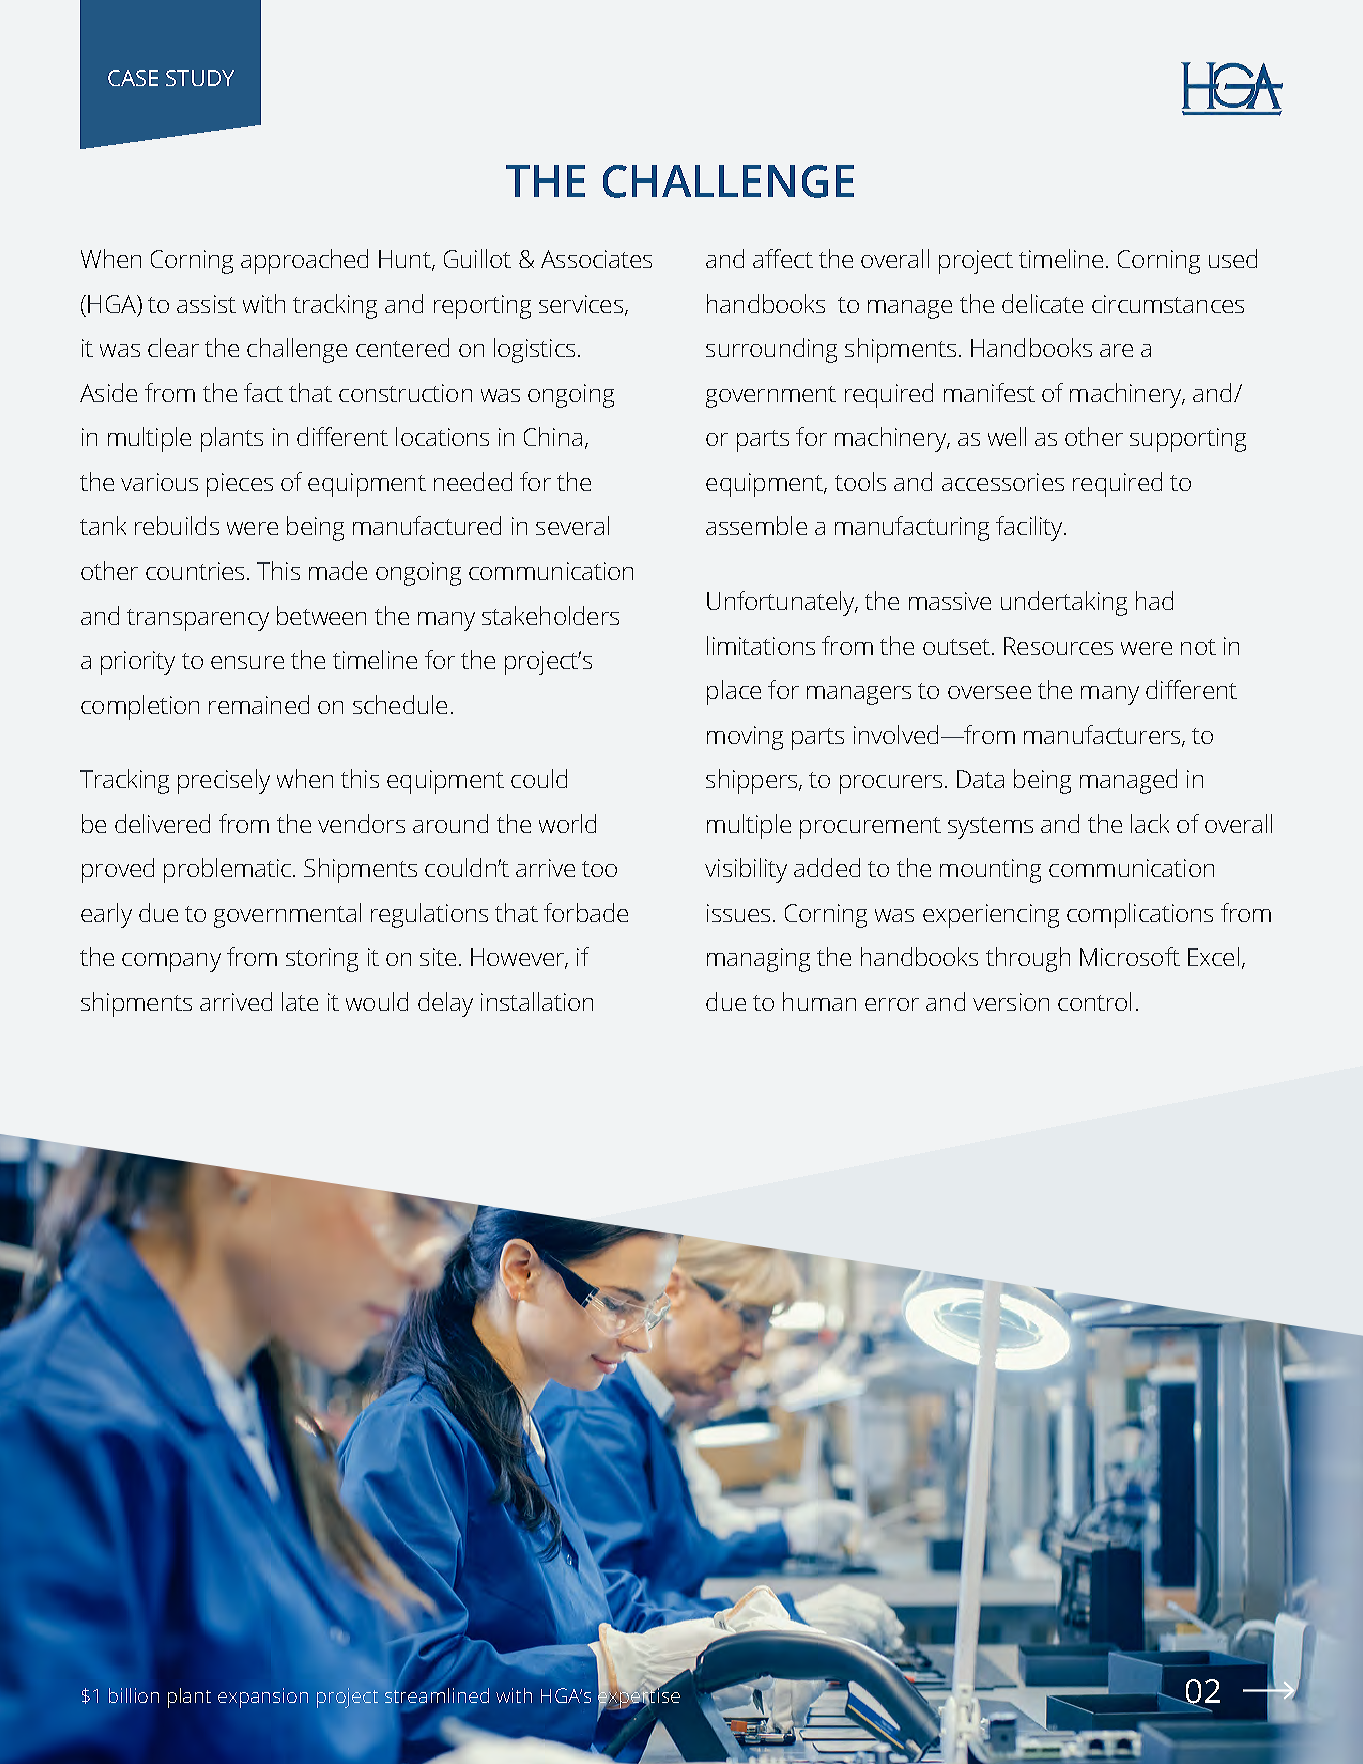 Image resolution: width=1363 pixels, height=1764 pixels. What do you see at coordinates (263, 1698) in the screenshot?
I see `expansion` at bounding box center [263, 1698].
